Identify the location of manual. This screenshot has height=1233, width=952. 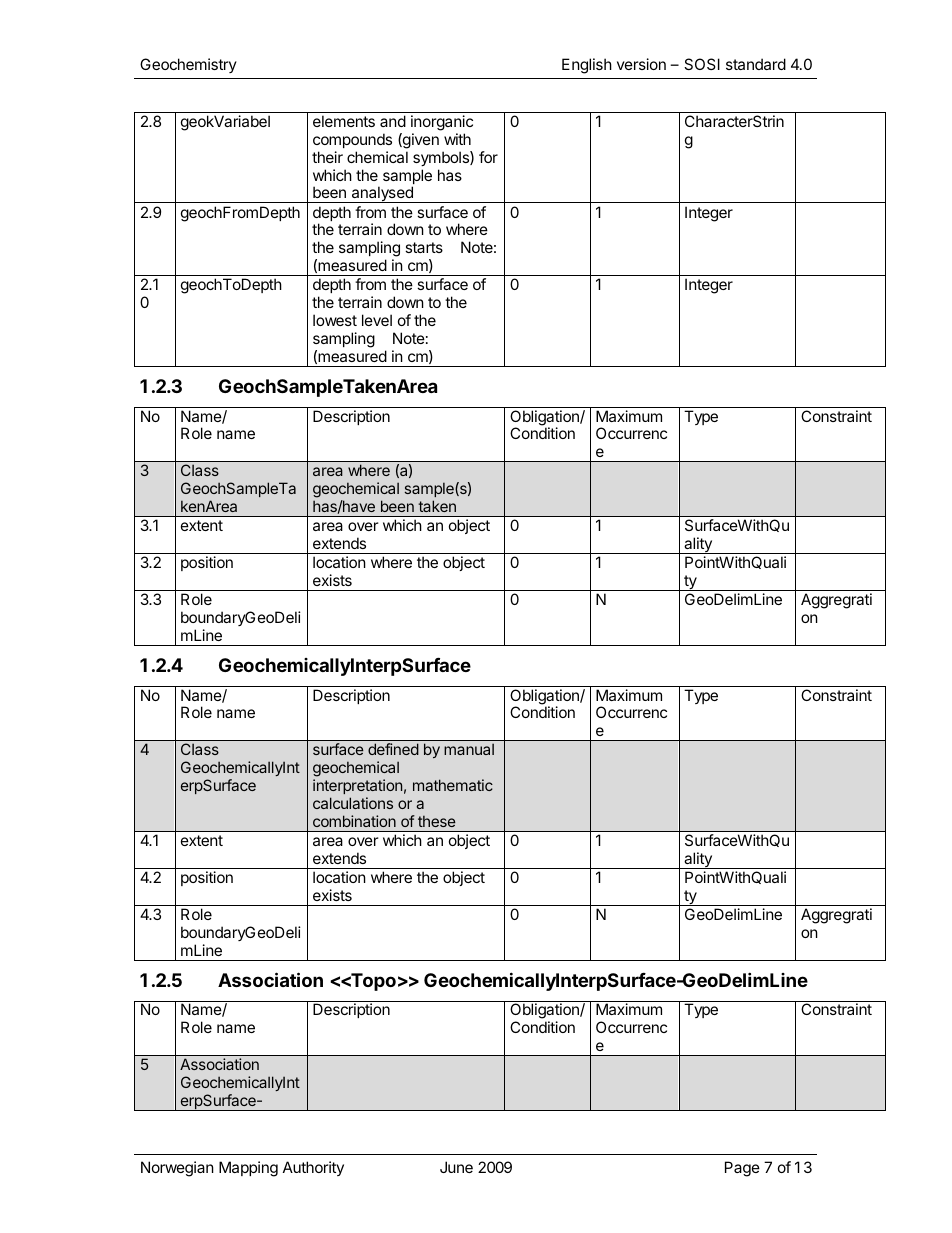
(469, 749).
